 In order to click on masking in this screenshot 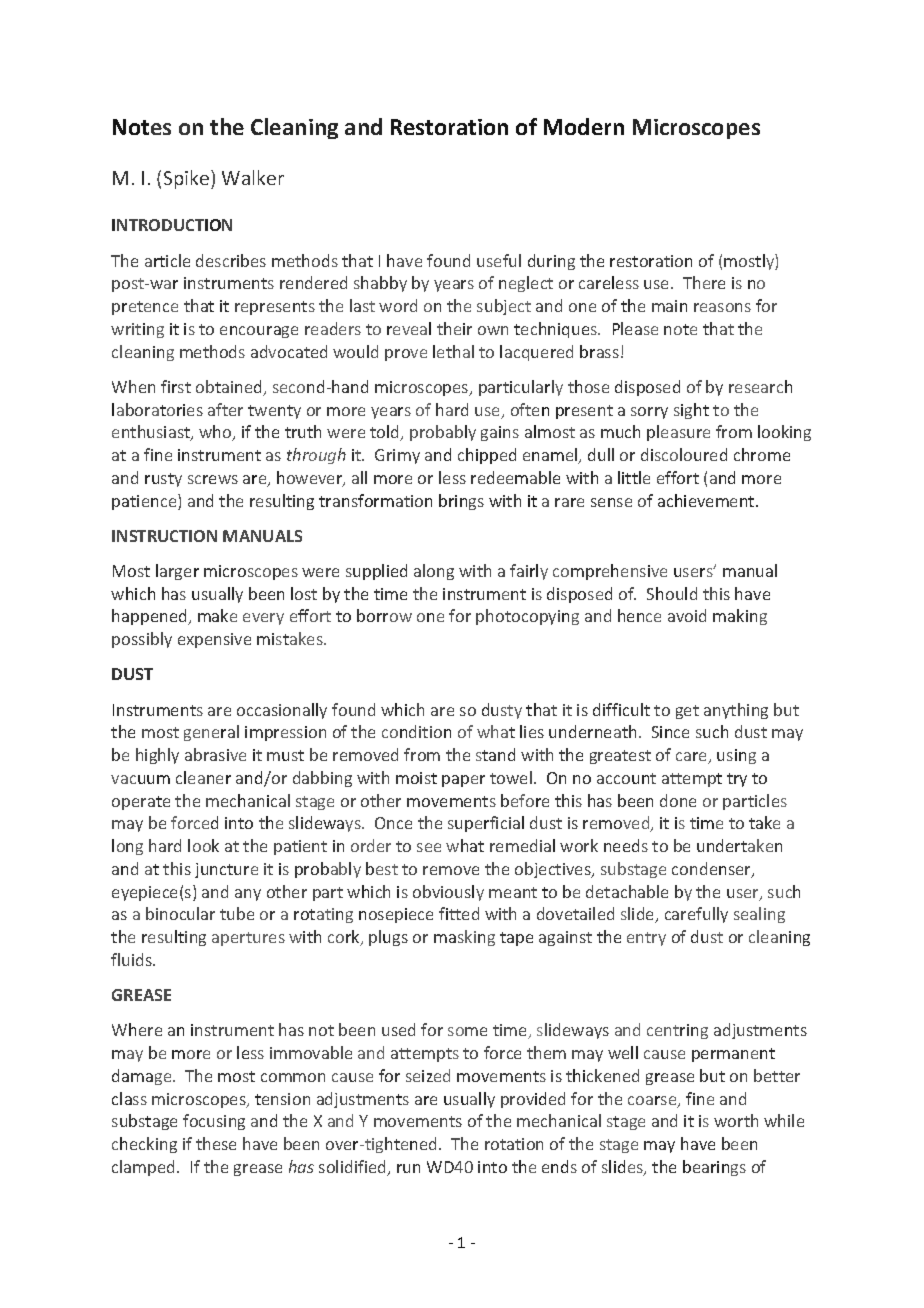, I will do `click(464, 938)`.
